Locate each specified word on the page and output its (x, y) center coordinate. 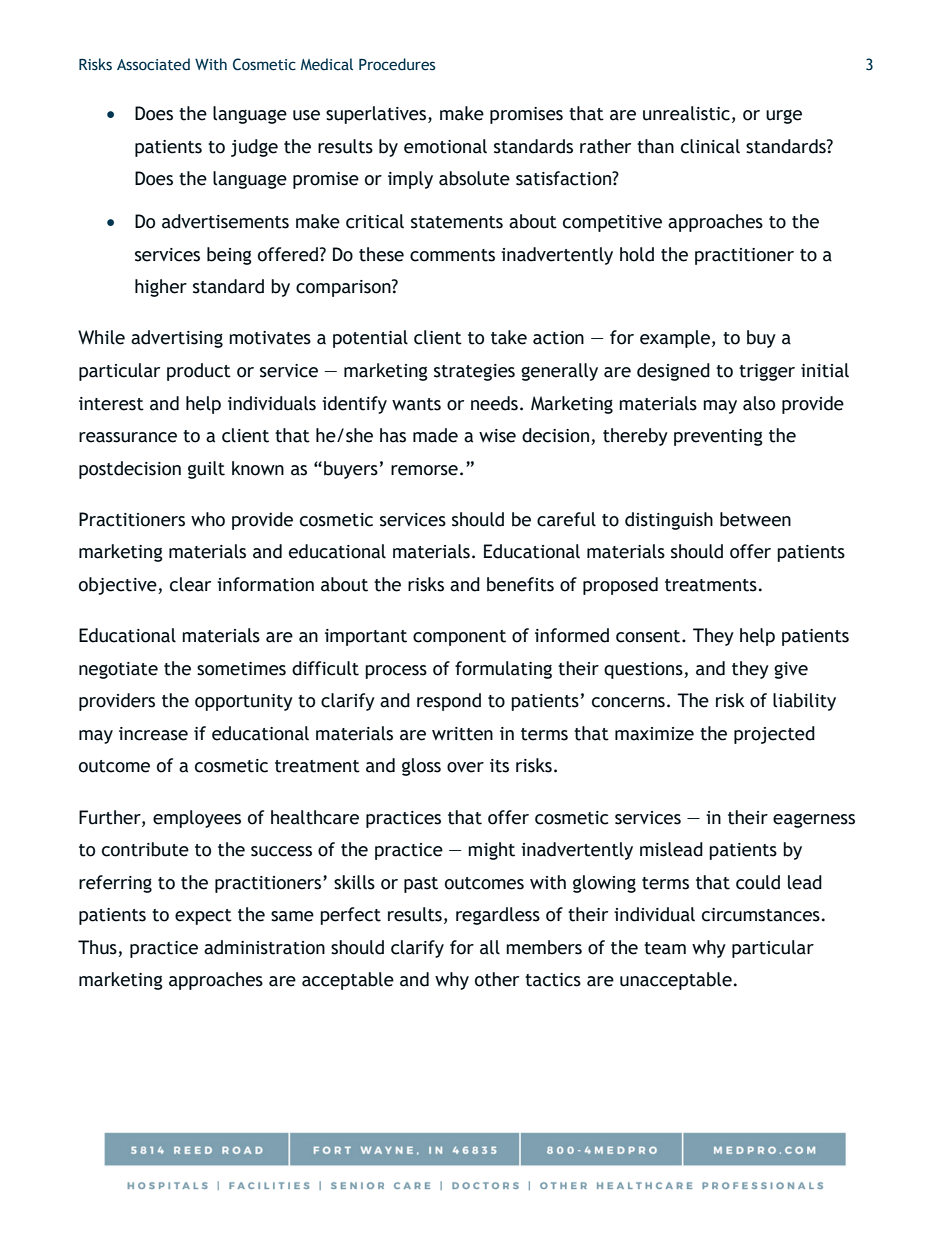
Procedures (397, 64)
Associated (153, 64)
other (497, 979)
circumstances (761, 915)
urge (784, 116)
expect (203, 917)
